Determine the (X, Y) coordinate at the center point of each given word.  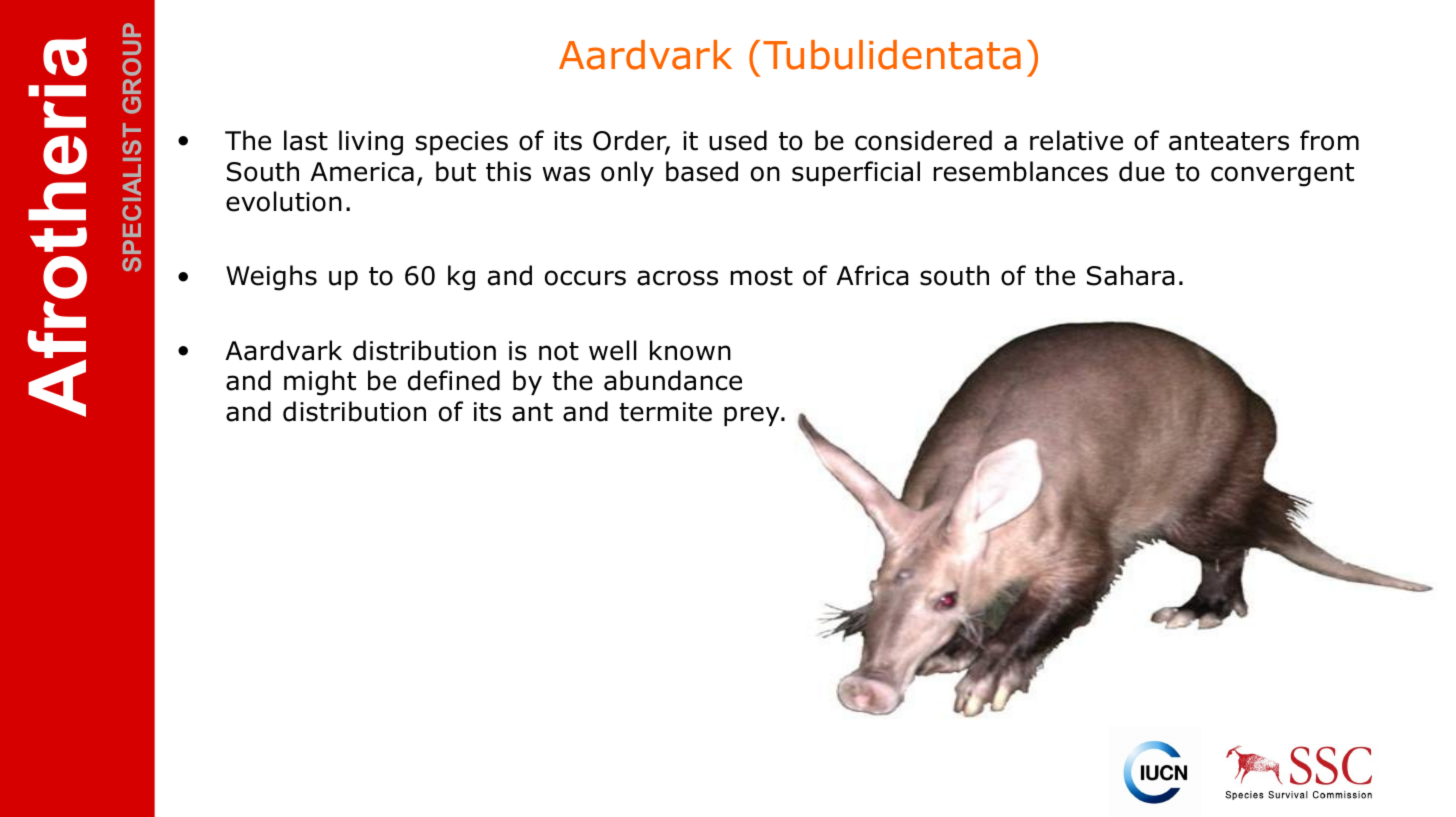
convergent (1282, 175)
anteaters (1229, 141)
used (738, 140)
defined (454, 380)
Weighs (271, 278)
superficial (856, 173)
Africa (872, 275)
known (690, 350)
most (762, 276)
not (559, 351)
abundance (673, 380)
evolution (284, 201)
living (371, 143)
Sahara (1131, 275)
